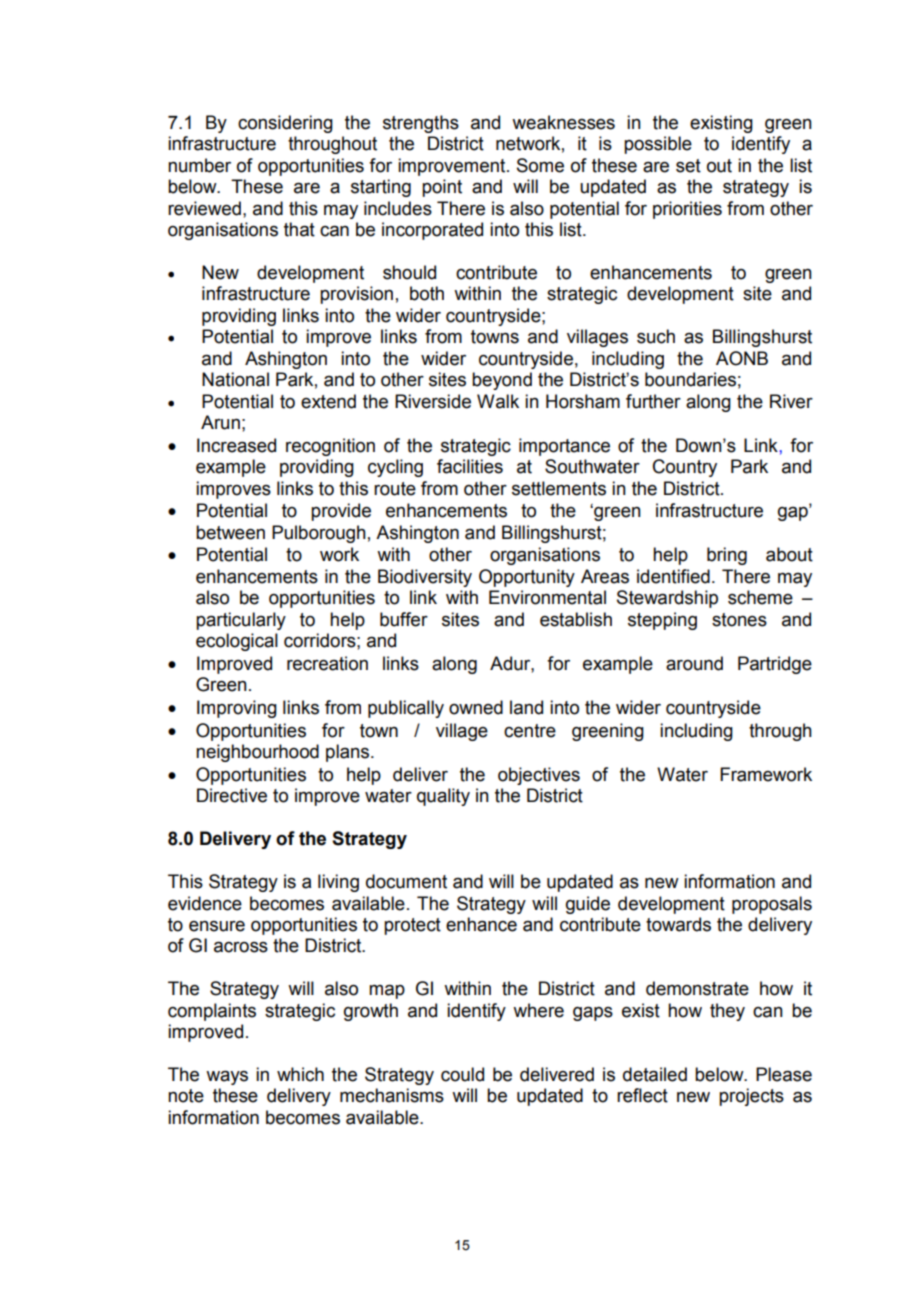  I want to click on further, so click(653, 401).
